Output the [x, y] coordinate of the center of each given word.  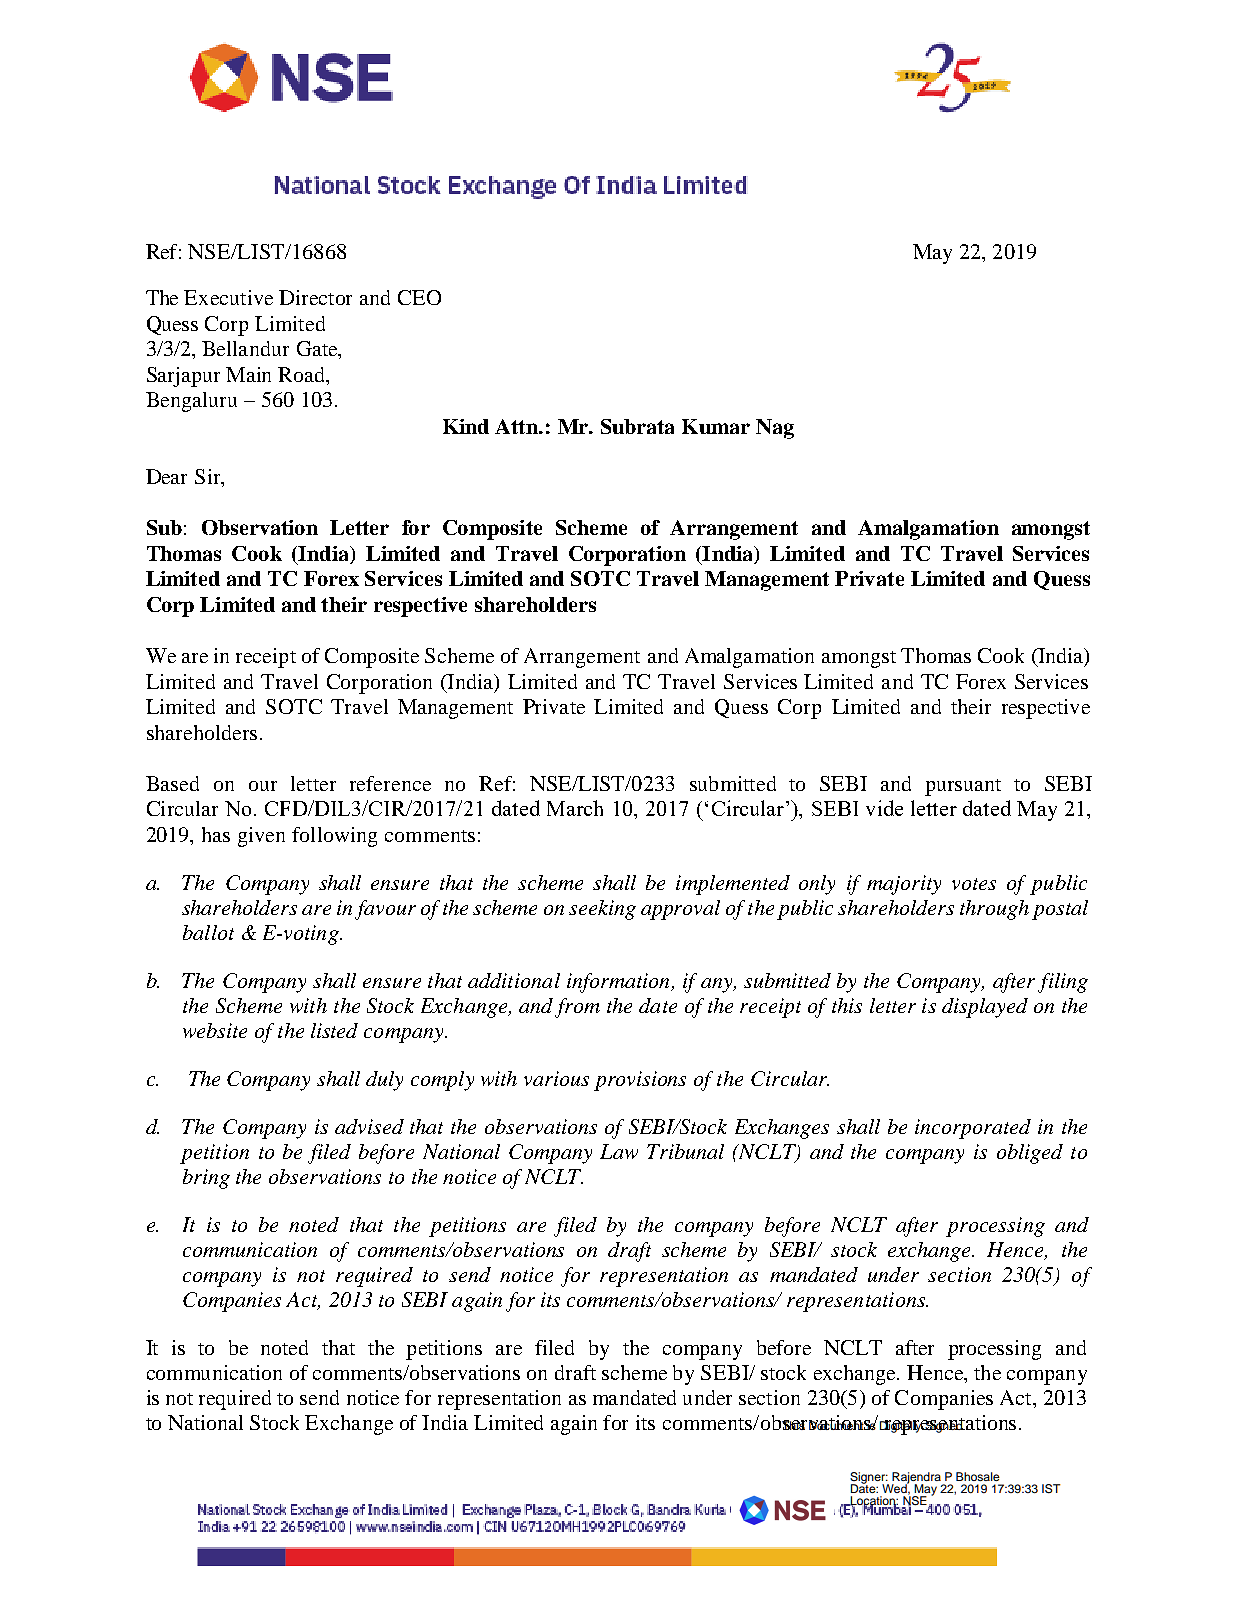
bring [206, 1179]
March [575, 808]
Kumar [716, 426]
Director [315, 297]
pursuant [963, 787]
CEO [419, 297]
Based [172, 783]
